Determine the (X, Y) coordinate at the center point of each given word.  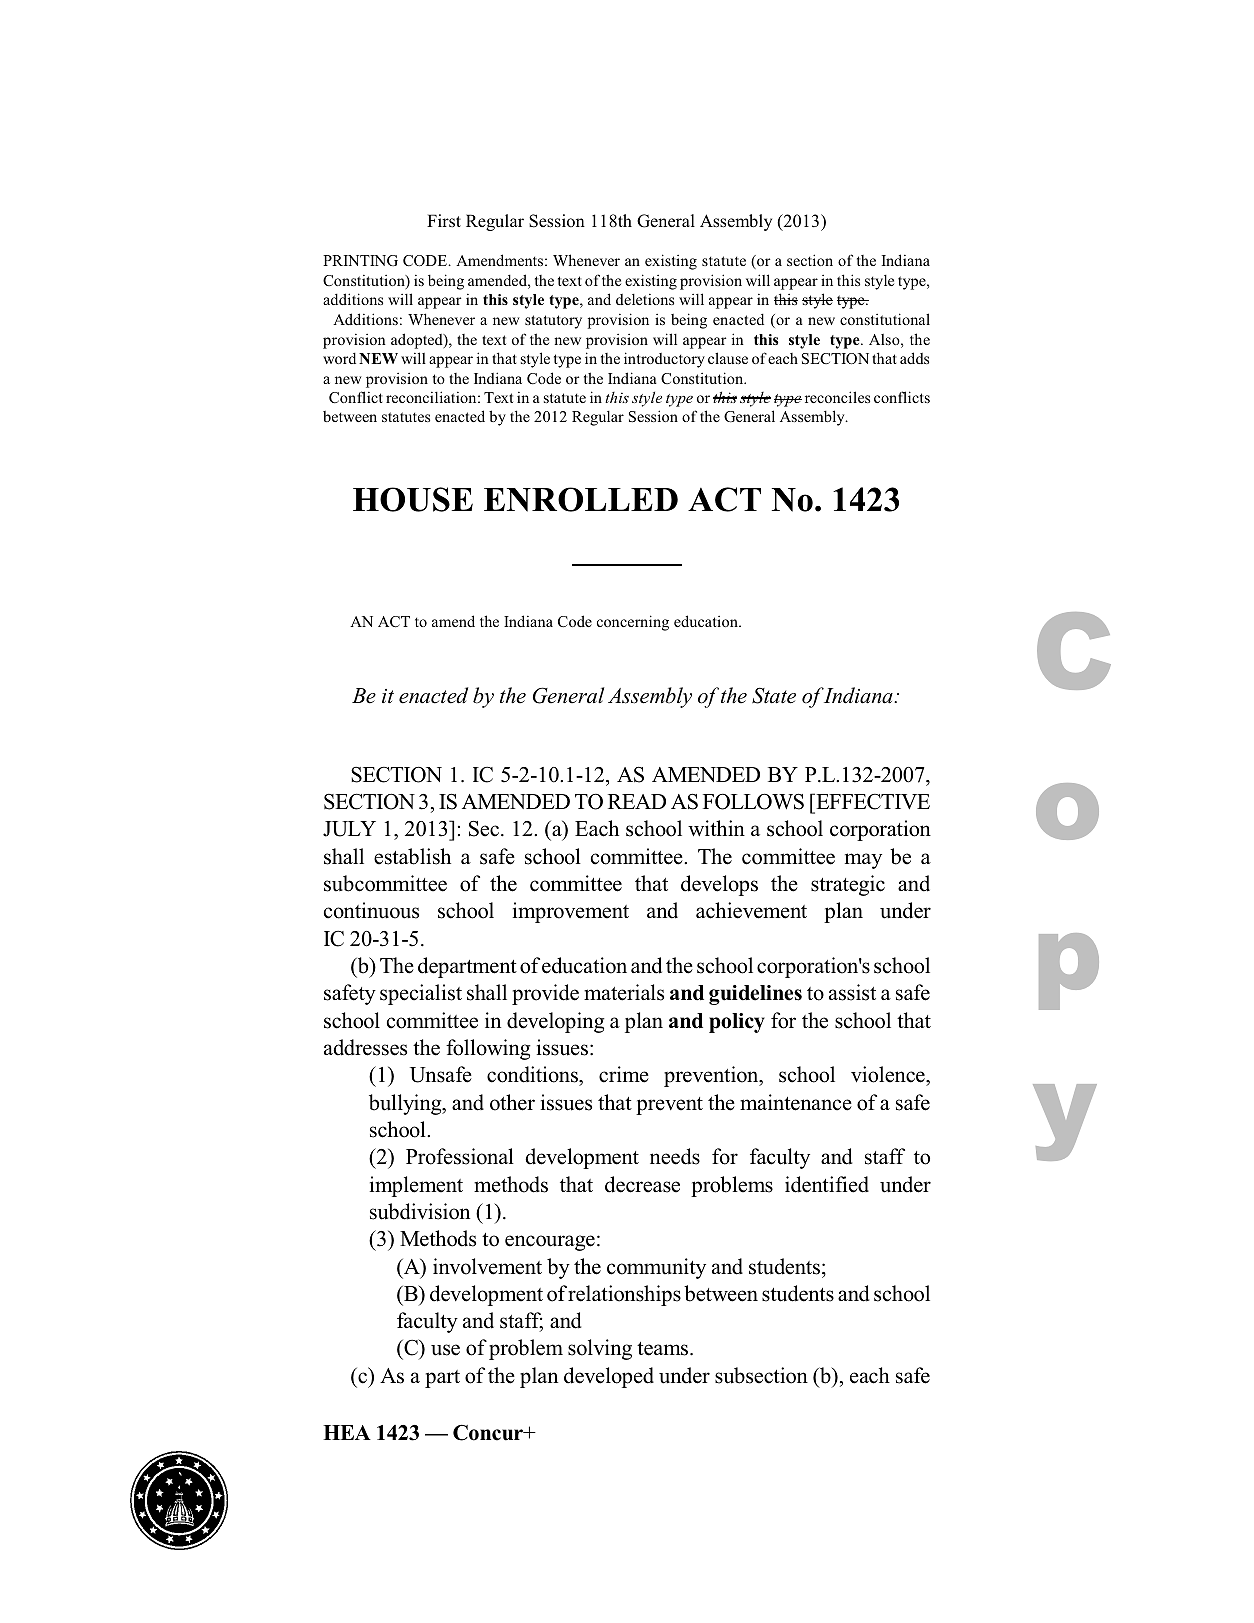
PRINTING (360, 260)
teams (664, 1349)
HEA (347, 1432)
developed (609, 1377)
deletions (645, 299)
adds (914, 358)
